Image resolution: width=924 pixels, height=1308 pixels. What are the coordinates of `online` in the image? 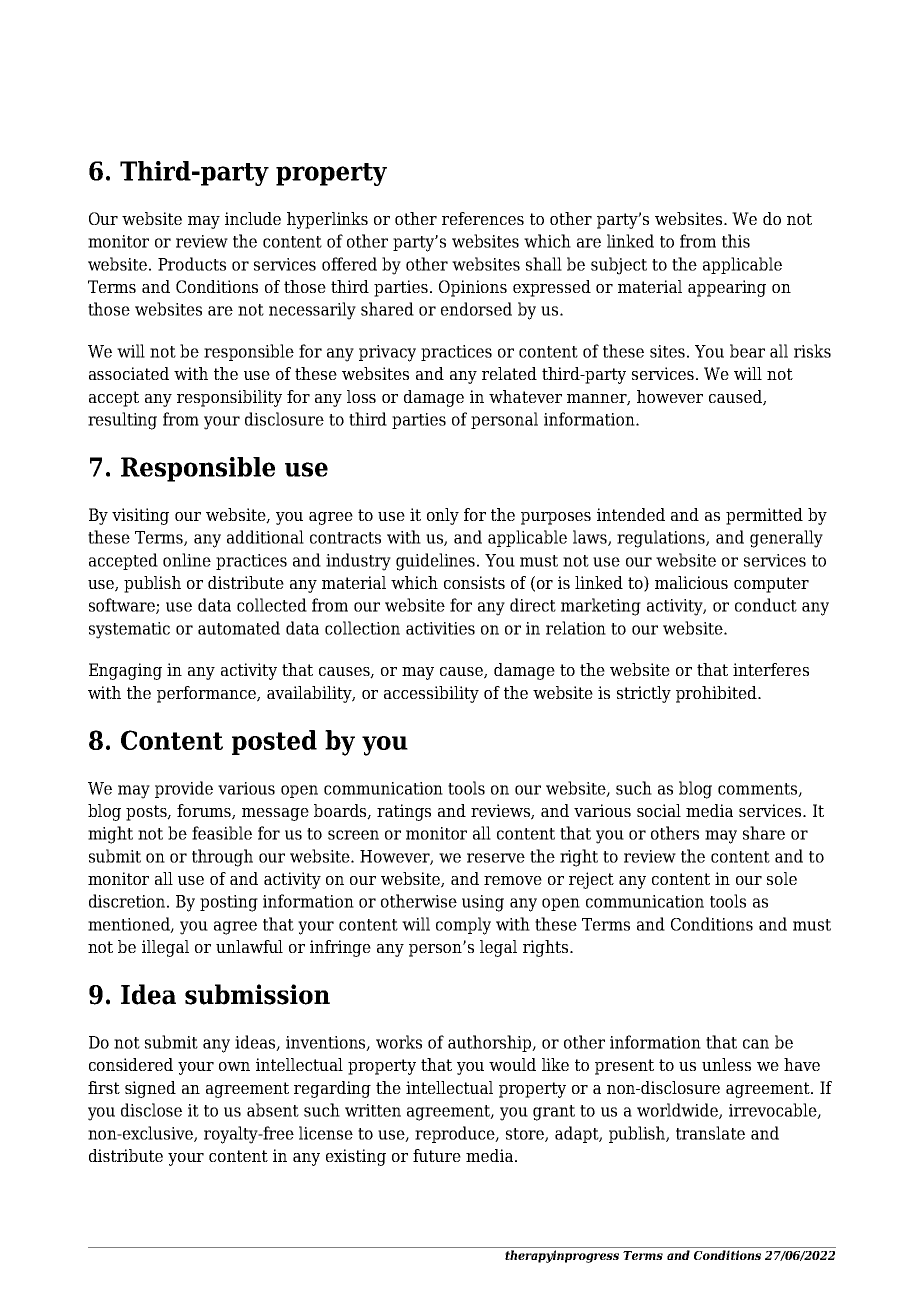 It's located at (187, 560).
